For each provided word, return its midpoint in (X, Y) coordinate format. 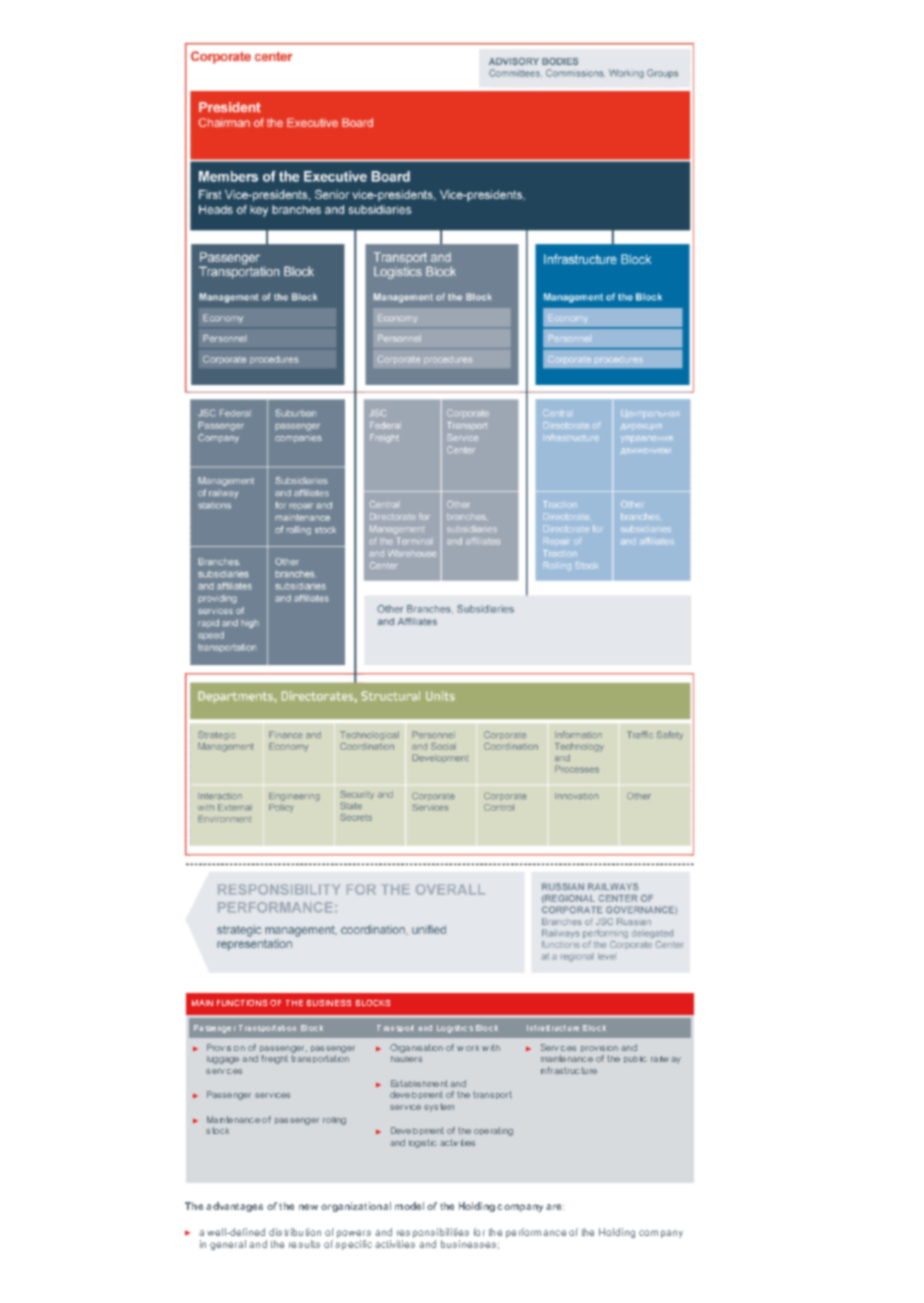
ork (472, 1048)
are (555, 1207)
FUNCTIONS (242, 1003)
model (409, 1206)
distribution (295, 1232)
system (439, 1107)
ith (495, 1047)
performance (536, 1233)
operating (493, 1131)
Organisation (416, 1048)
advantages (234, 1207)
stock (217, 1130)
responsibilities (433, 1234)
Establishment (419, 1083)
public (635, 1059)
